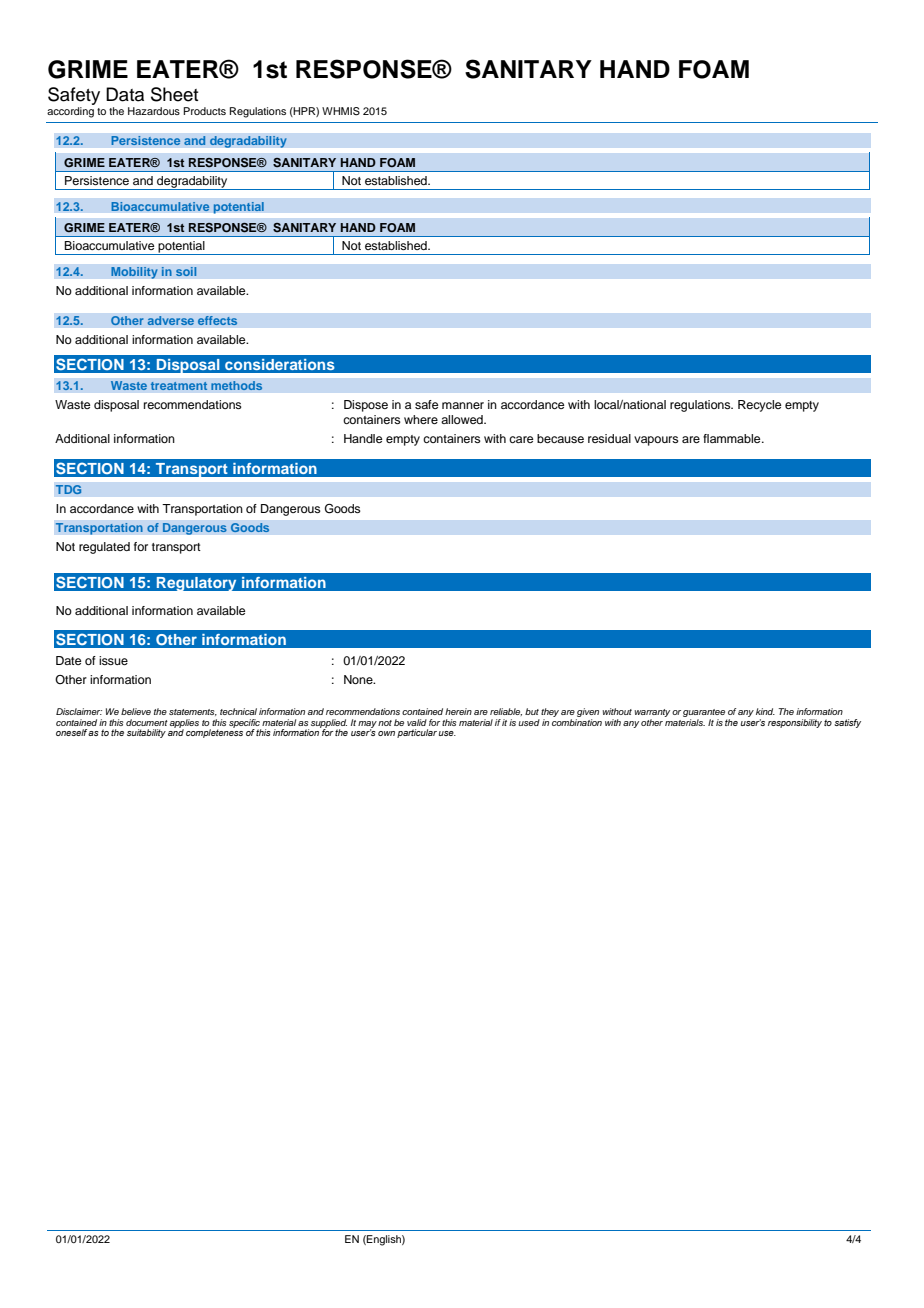 The height and width of the document is (1308, 924). What do you see at coordinates (178, 386) in the document?
I see `treatment` at bounding box center [178, 386].
